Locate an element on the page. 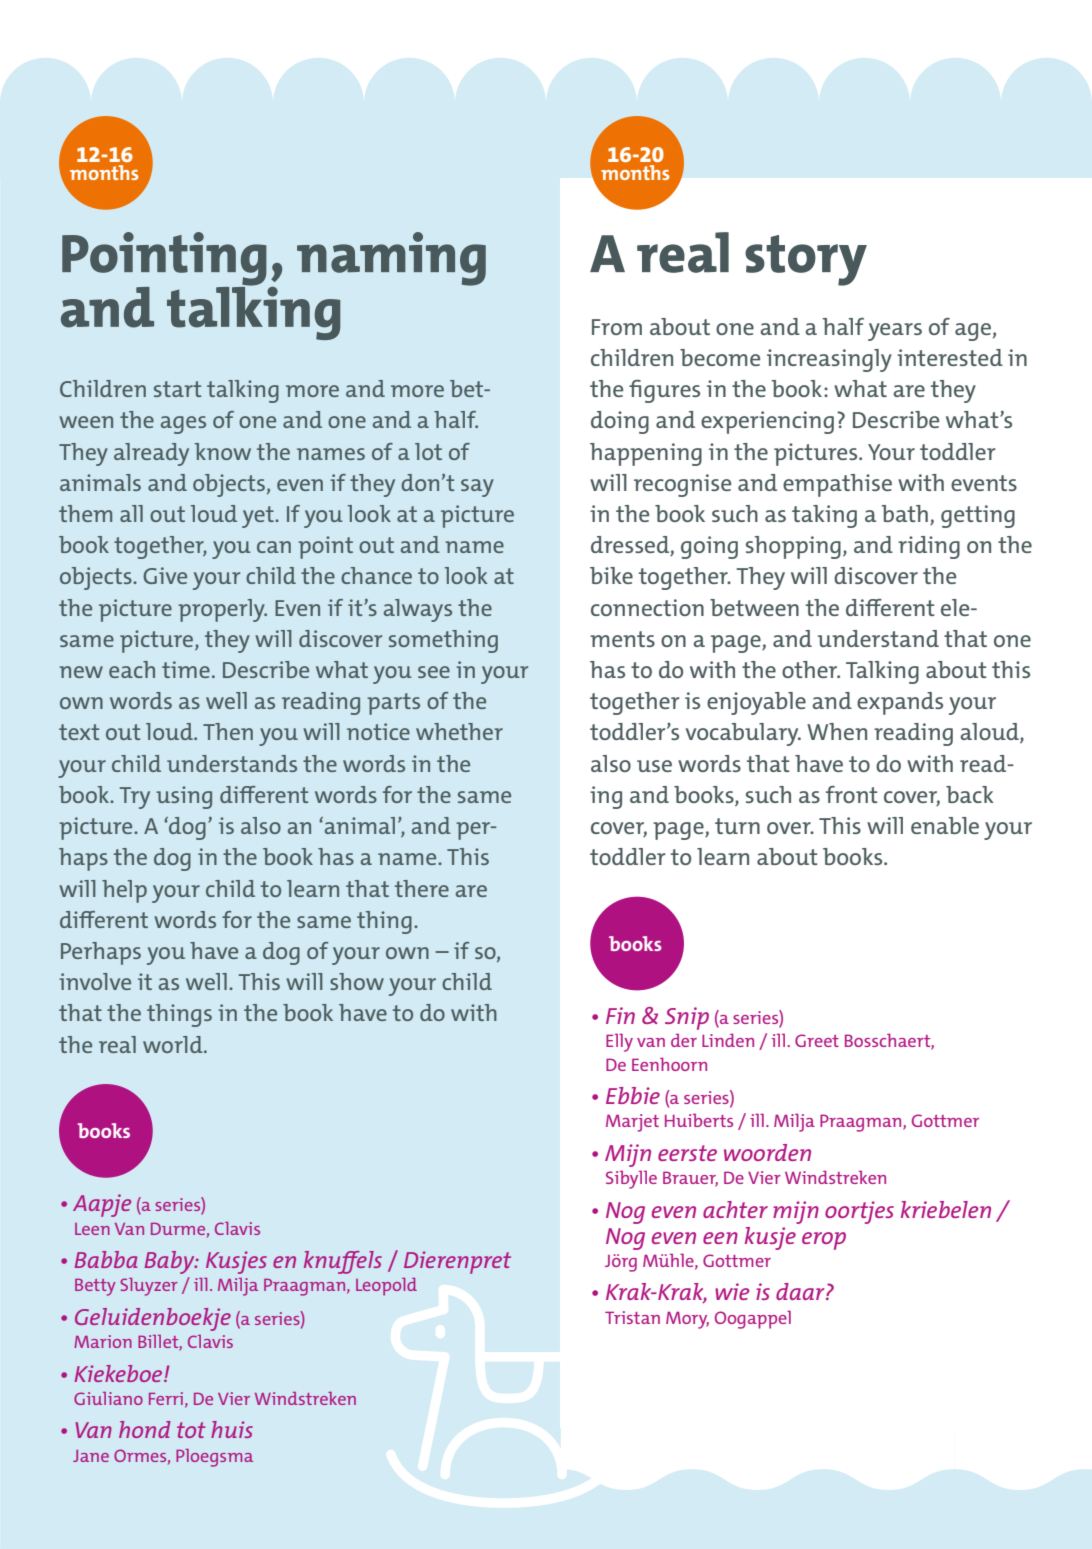  Greet is located at coordinates (817, 1040).
